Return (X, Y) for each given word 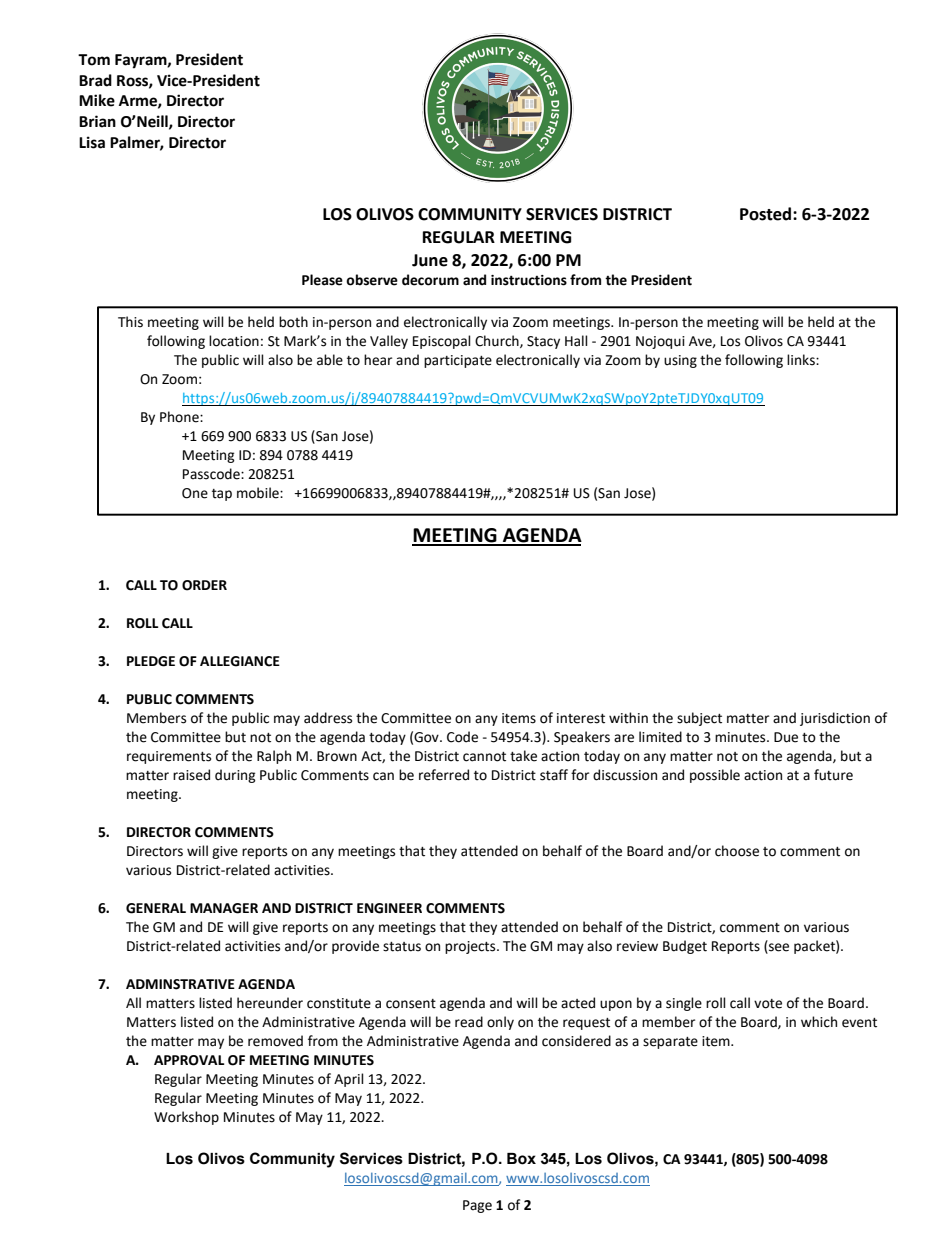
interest (581, 718)
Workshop (186, 1118)
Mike (97, 100)
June (430, 260)
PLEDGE (151, 661)
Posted (767, 214)
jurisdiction (835, 719)
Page (477, 1206)
